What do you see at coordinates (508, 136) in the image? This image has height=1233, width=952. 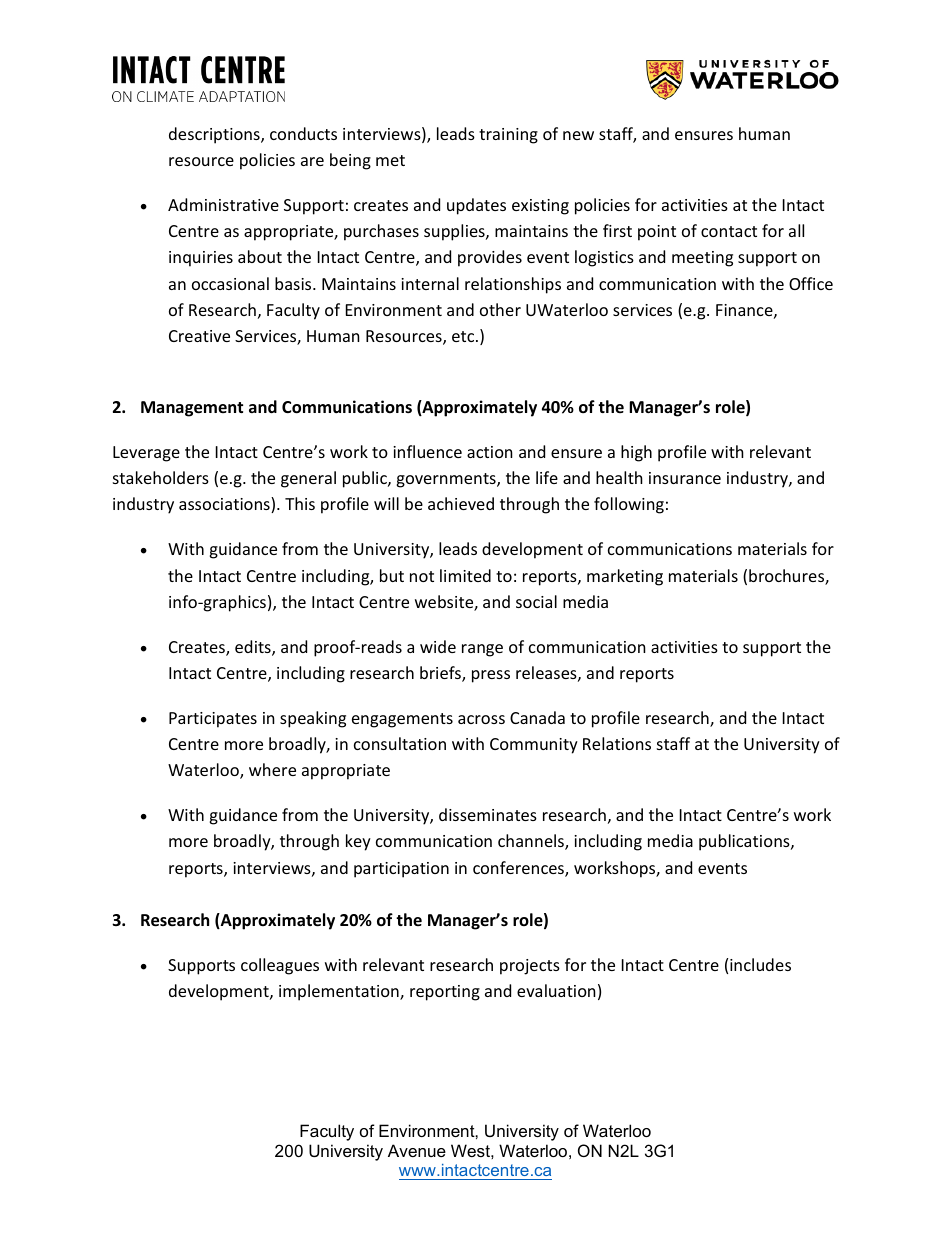 I see `training` at bounding box center [508, 136].
